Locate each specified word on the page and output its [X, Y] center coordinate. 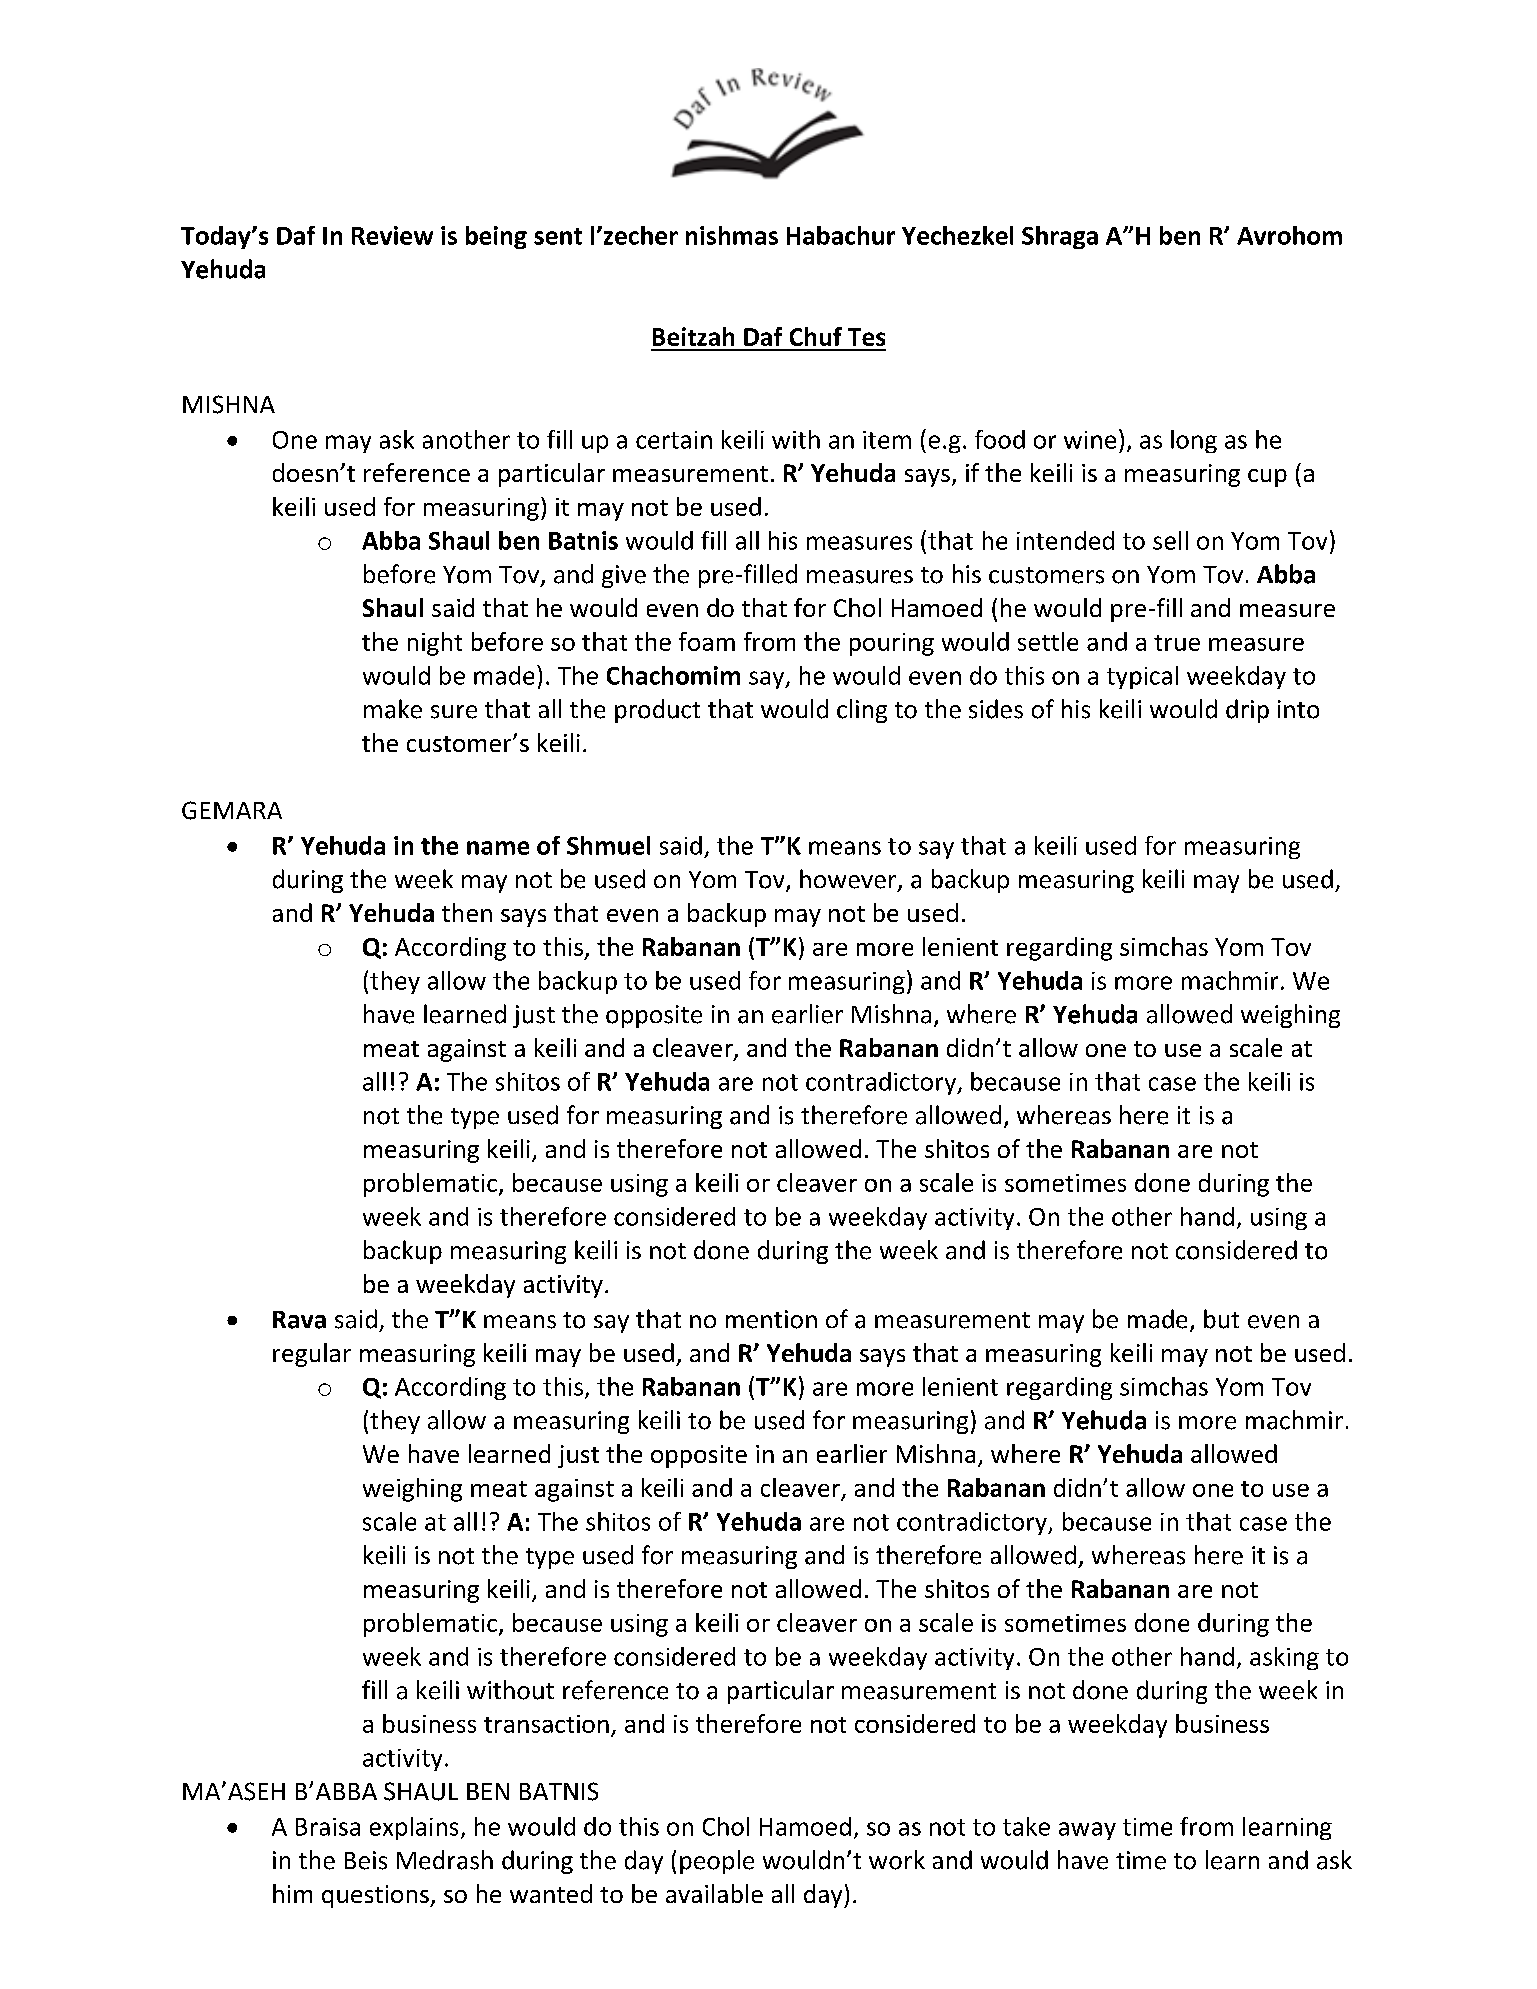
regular [312, 1355]
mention [771, 1319]
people [717, 1862]
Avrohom [1289, 235]
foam [707, 641]
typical [1142, 677]
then [467, 912]
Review [392, 235]
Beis [366, 1860]
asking [1284, 1658]
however [849, 880]
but [1221, 1319]
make [393, 709]
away [1087, 1831]
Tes [866, 337]
